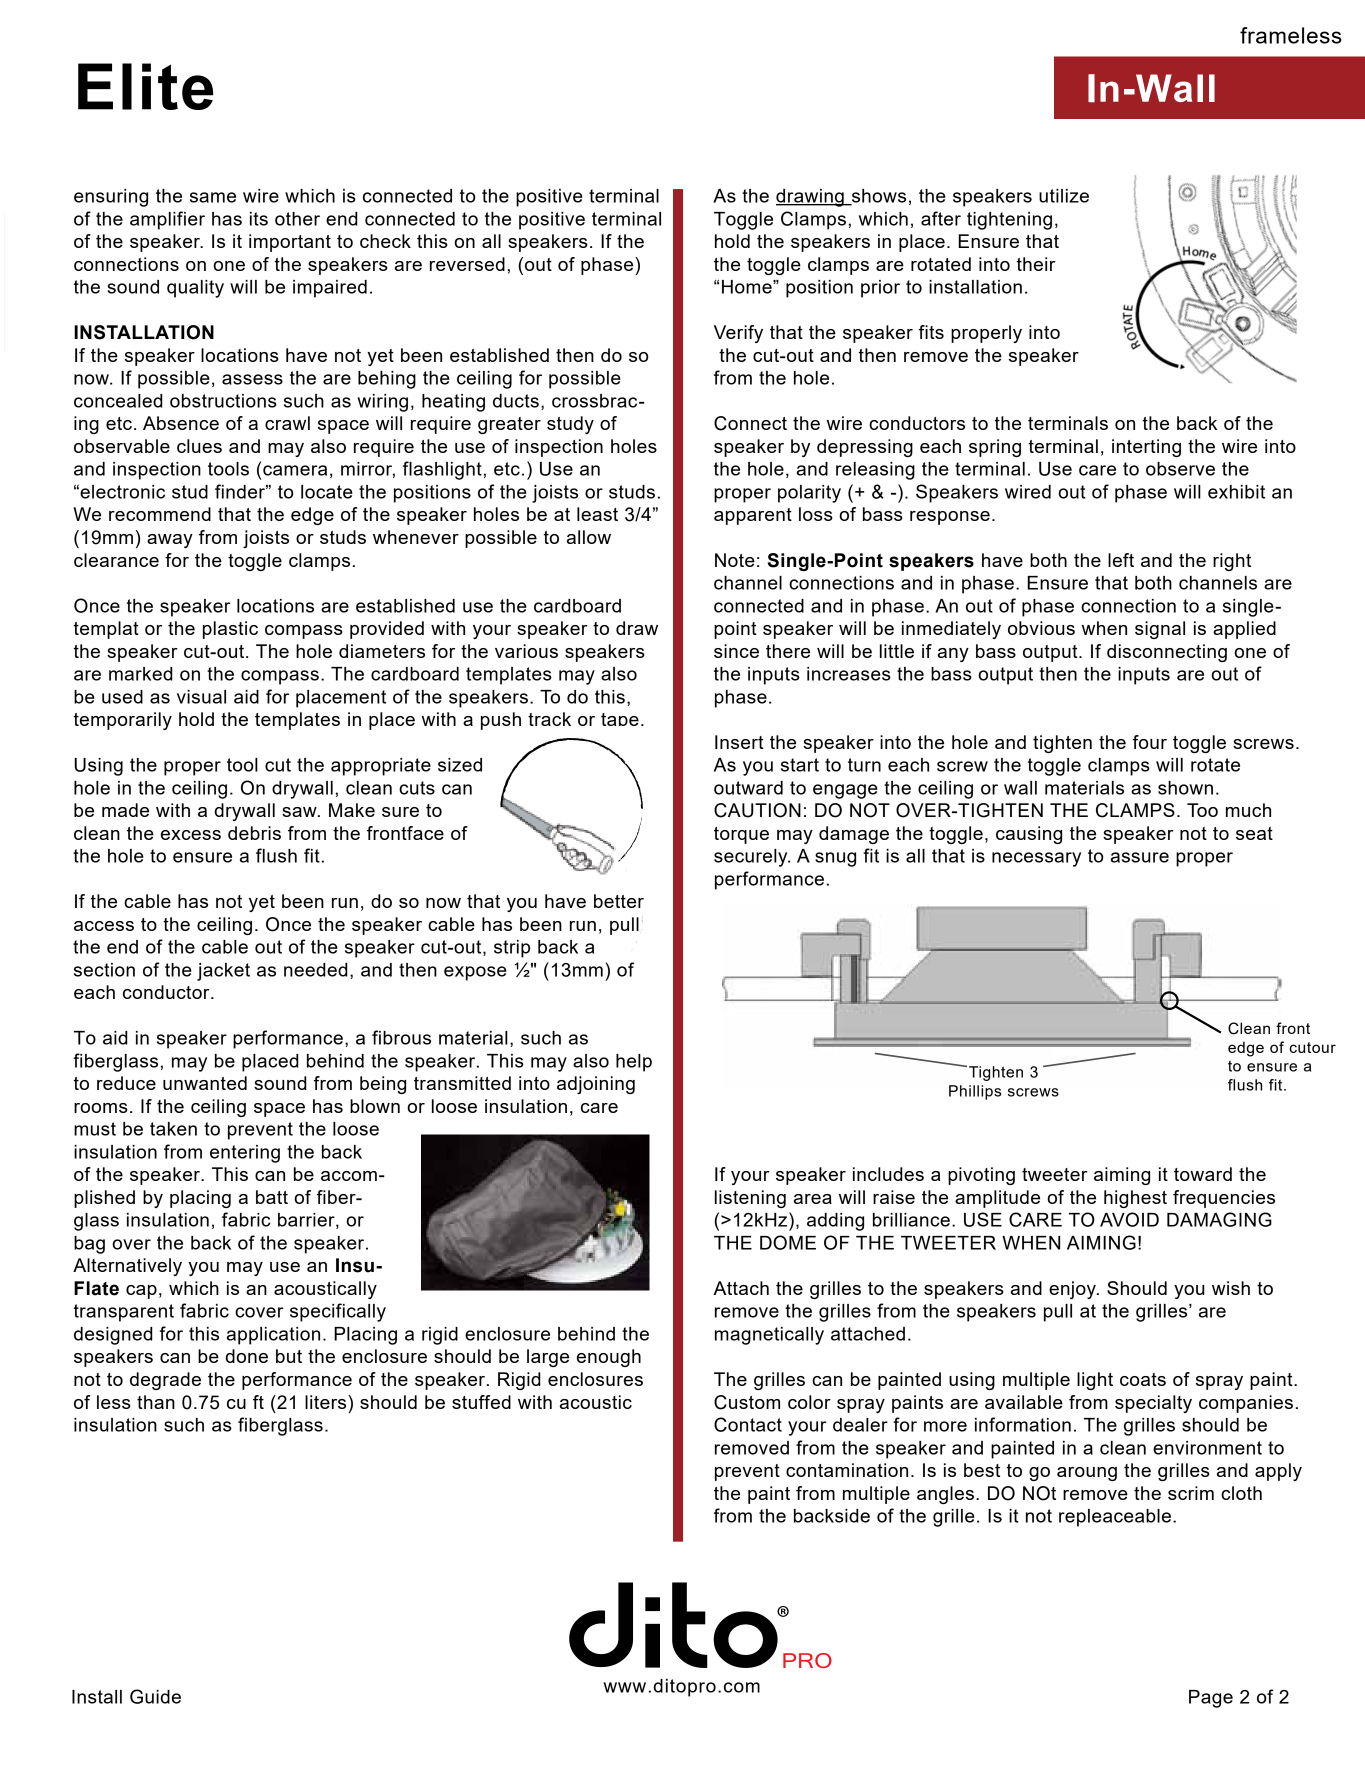 The width and height of the screenshot is (1365, 1767). Describe the element at coordinates (254, 833) in the screenshot. I see `debris` at that location.
